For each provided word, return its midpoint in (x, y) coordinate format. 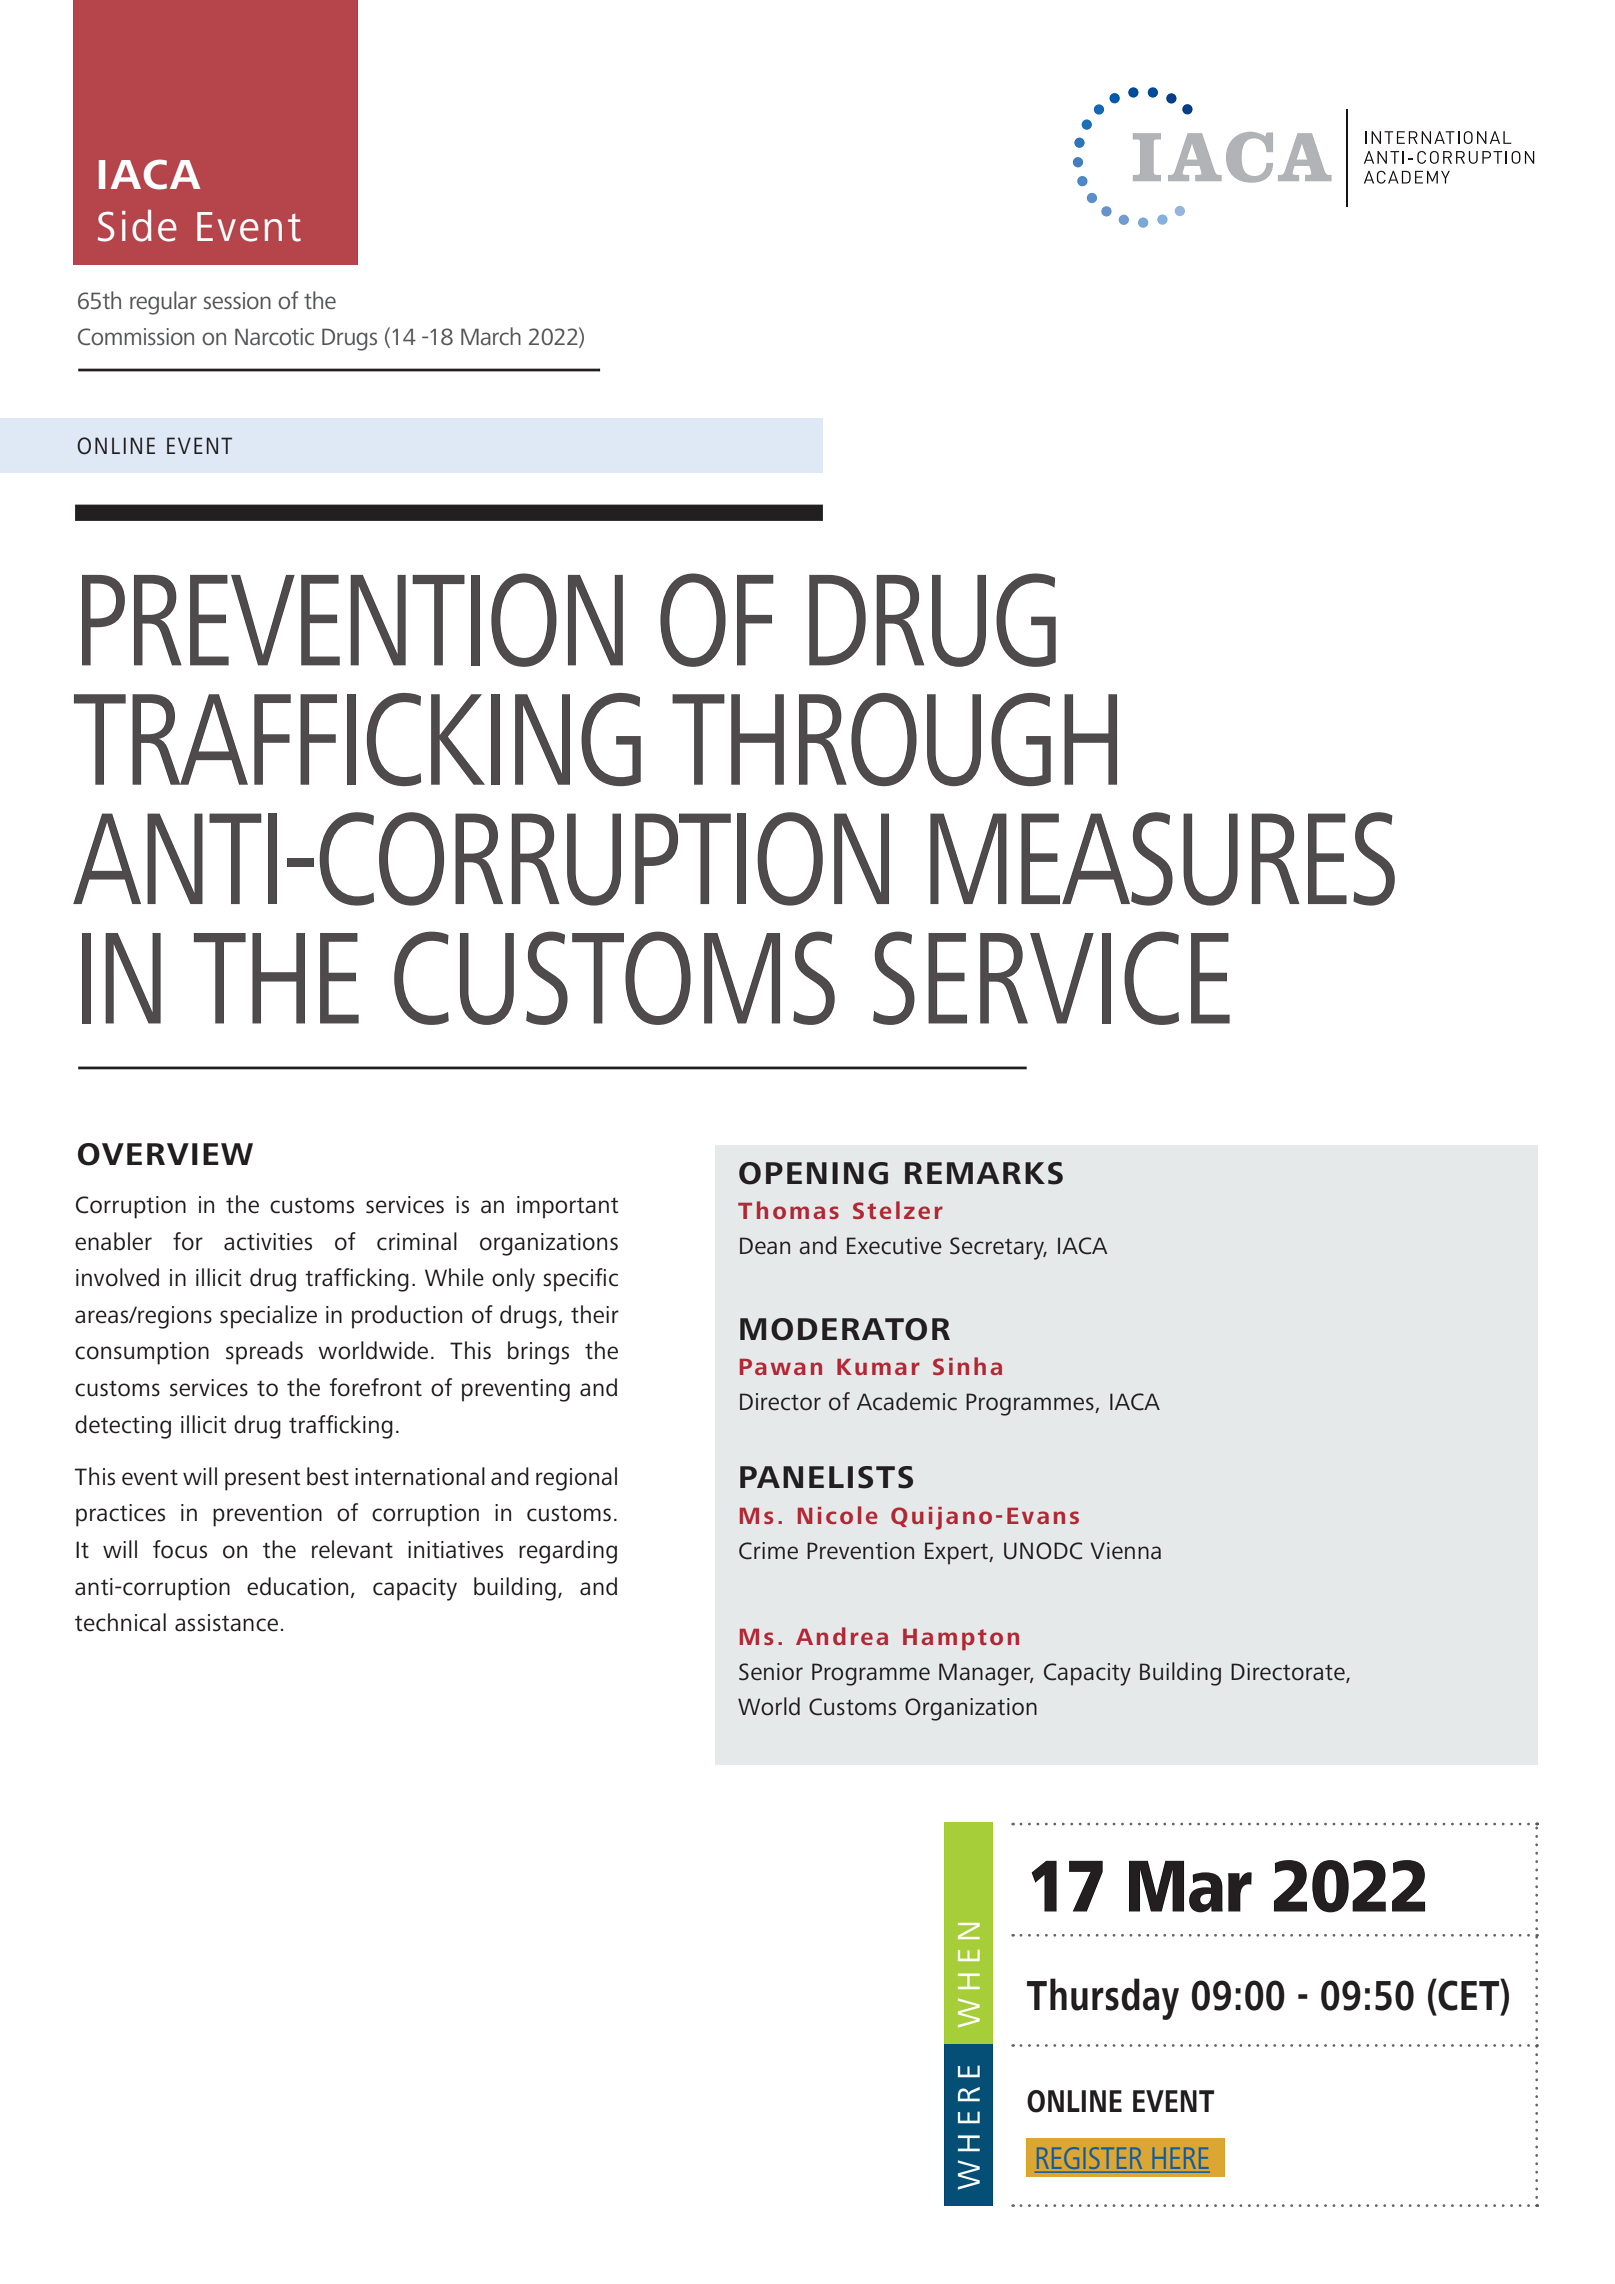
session (237, 300)
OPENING (813, 1173)
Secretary (998, 1248)
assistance (226, 1623)
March (491, 336)
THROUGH (894, 739)
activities (268, 1242)
